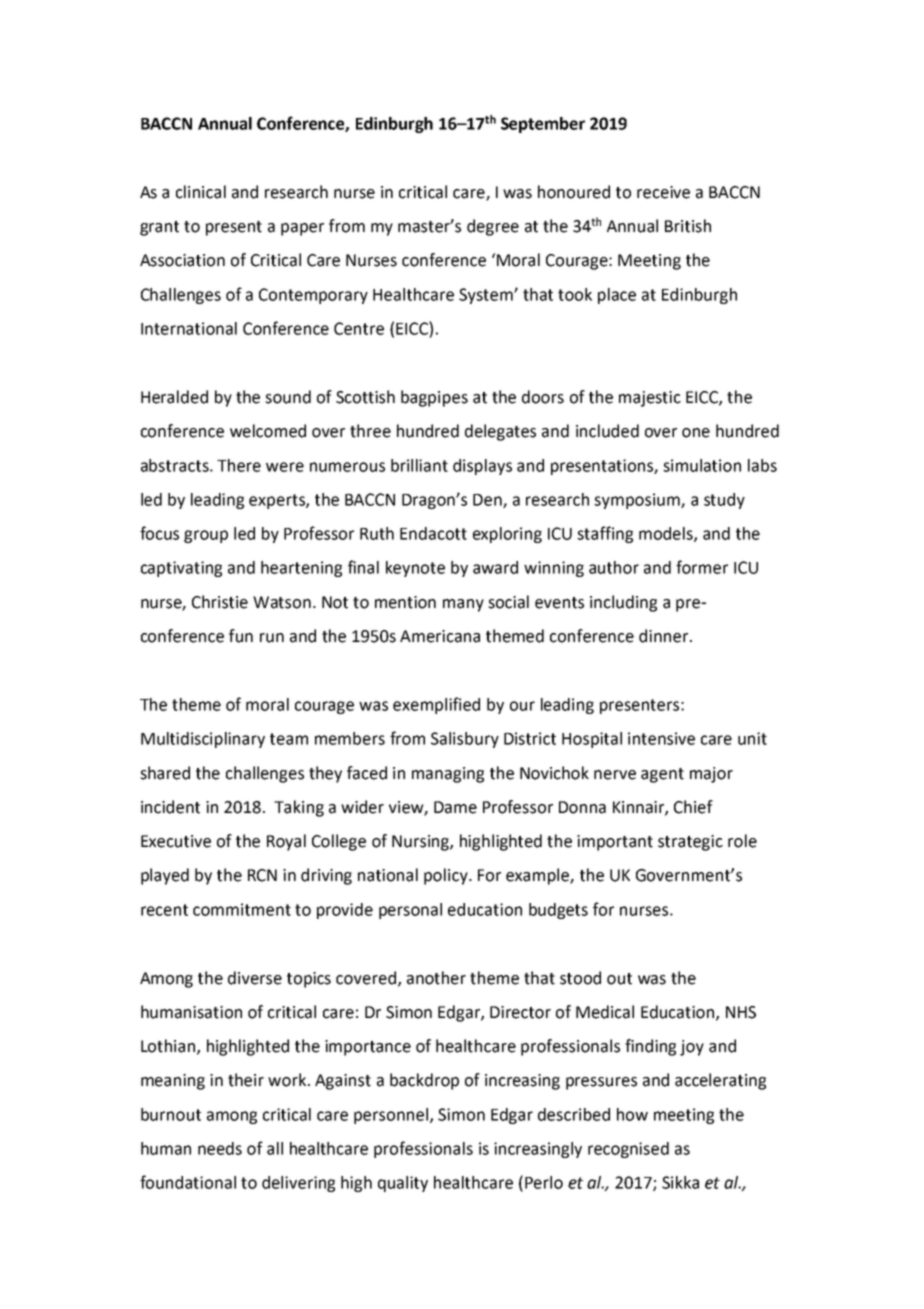  I want to click on Royal, so click(286, 842).
